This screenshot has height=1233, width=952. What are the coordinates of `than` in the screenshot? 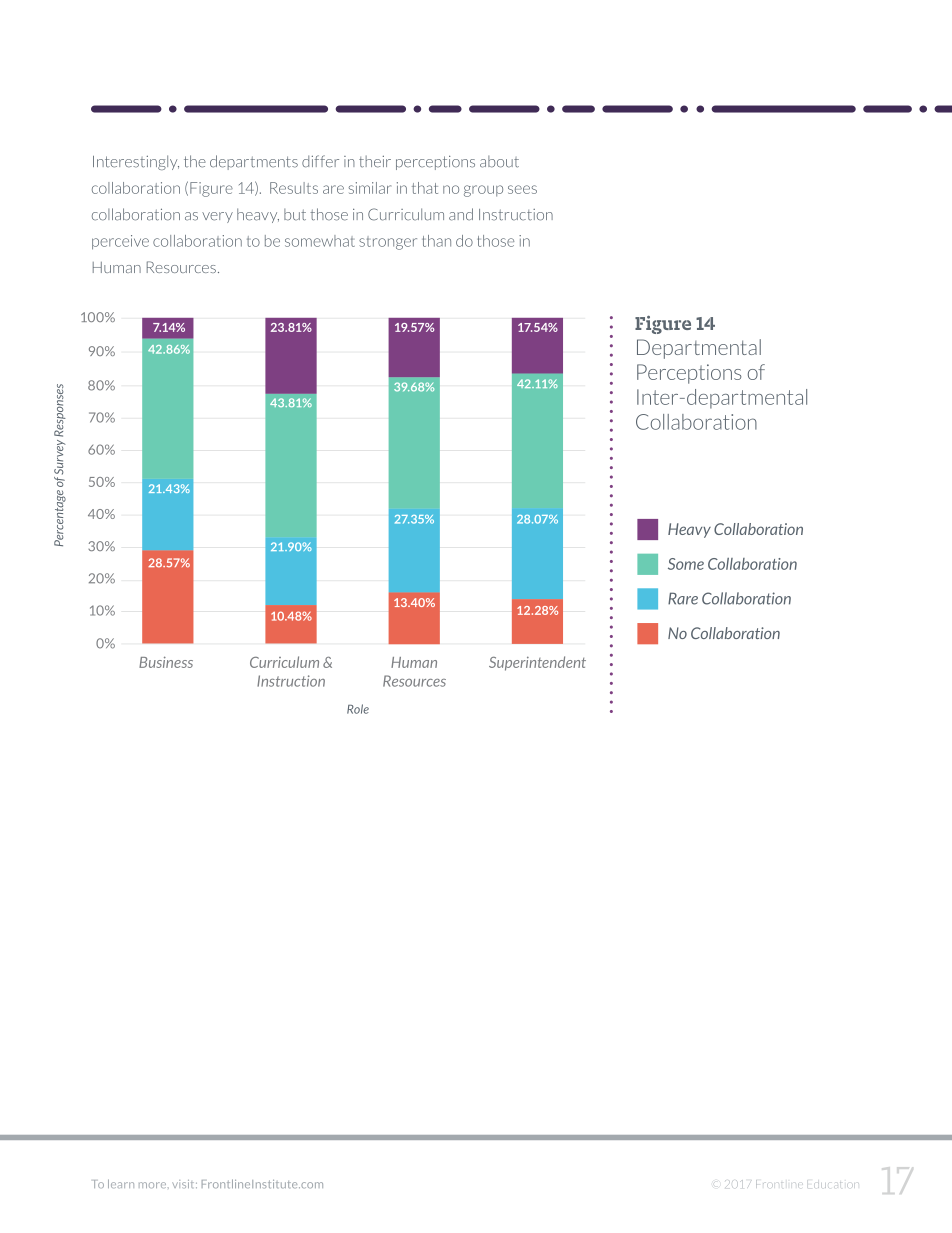 It's located at (436, 241).
